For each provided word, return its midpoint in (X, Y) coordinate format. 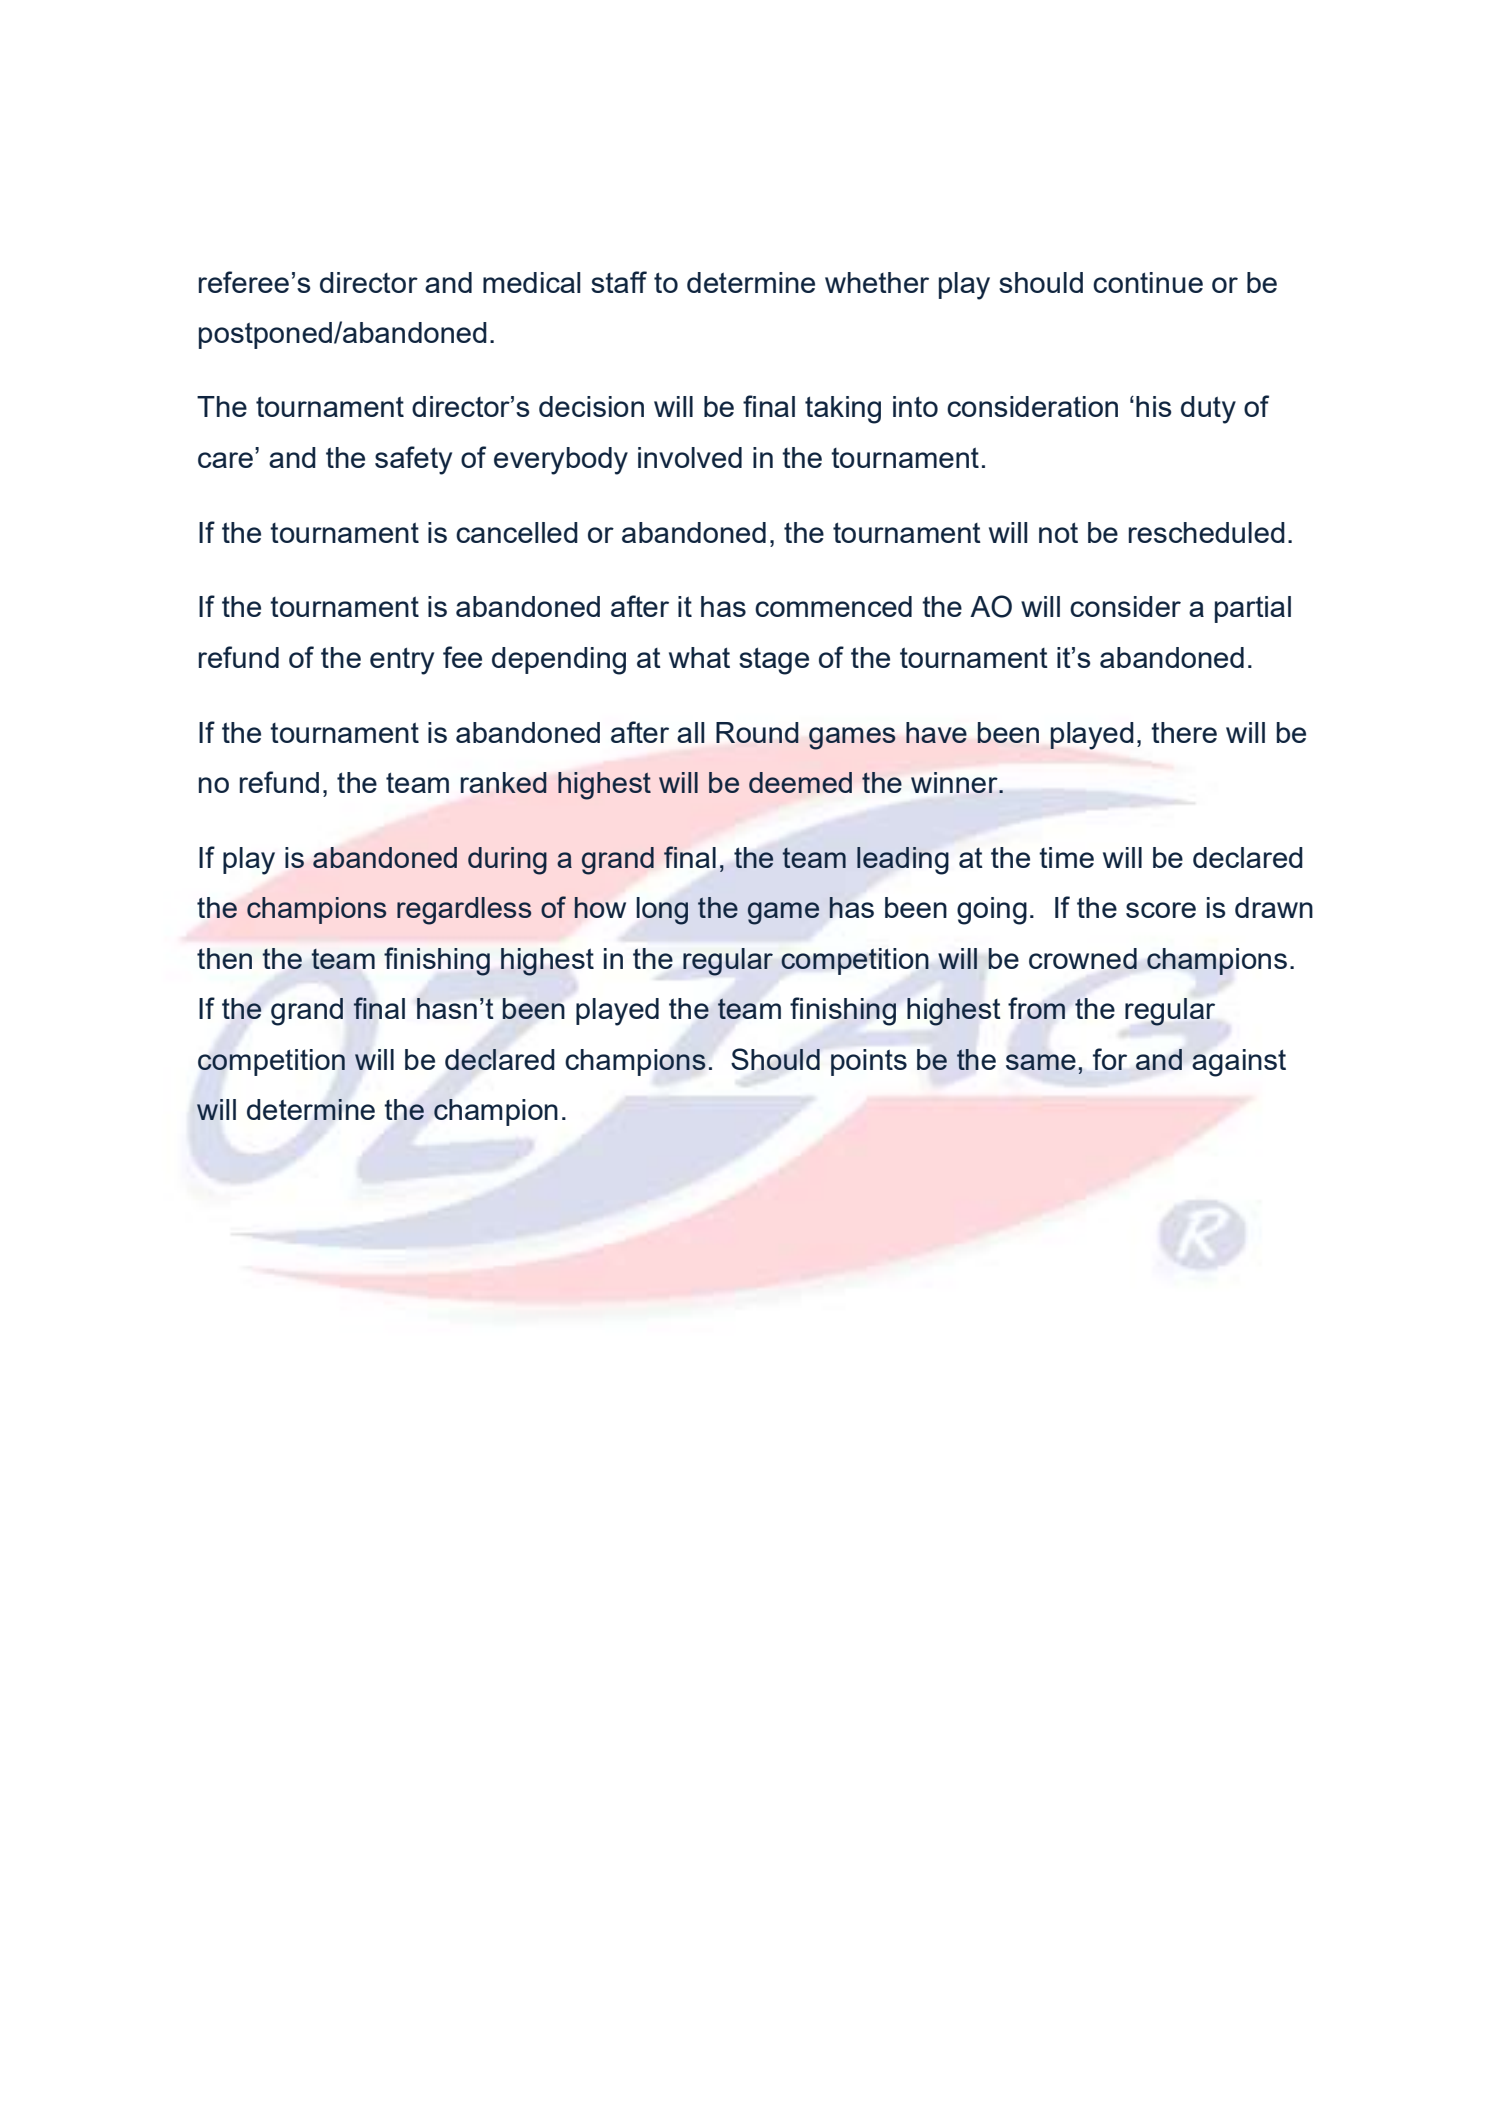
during (507, 861)
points (869, 1062)
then (224, 958)
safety (413, 460)
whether (877, 282)
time (1066, 857)
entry (402, 661)
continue (1148, 282)
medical (532, 282)
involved (690, 457)
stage (774, 661)
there (1184, 732)
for (1110, 1059)
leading (903, 861)
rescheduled (1207, 532)
